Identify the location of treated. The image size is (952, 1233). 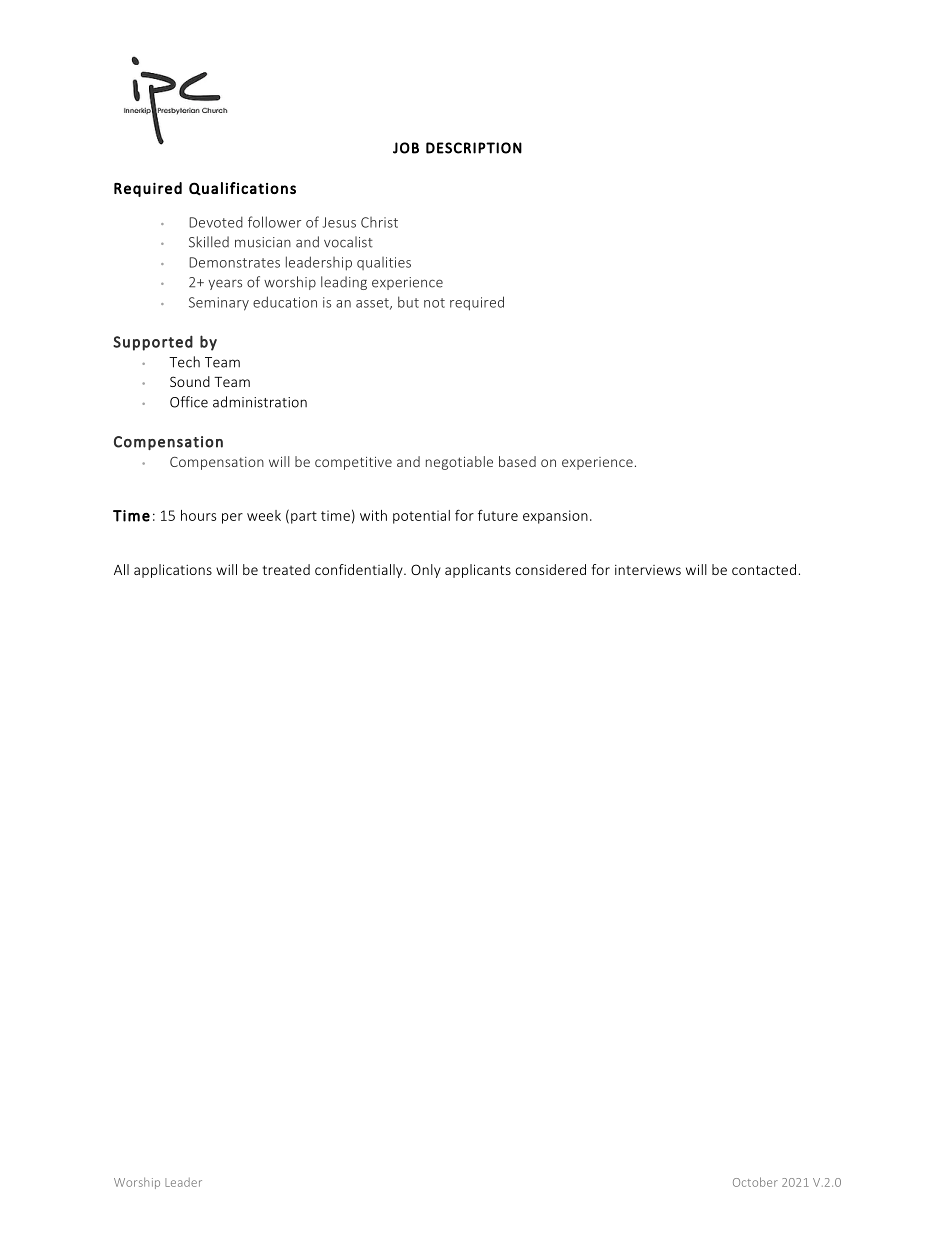
(286, 569).
